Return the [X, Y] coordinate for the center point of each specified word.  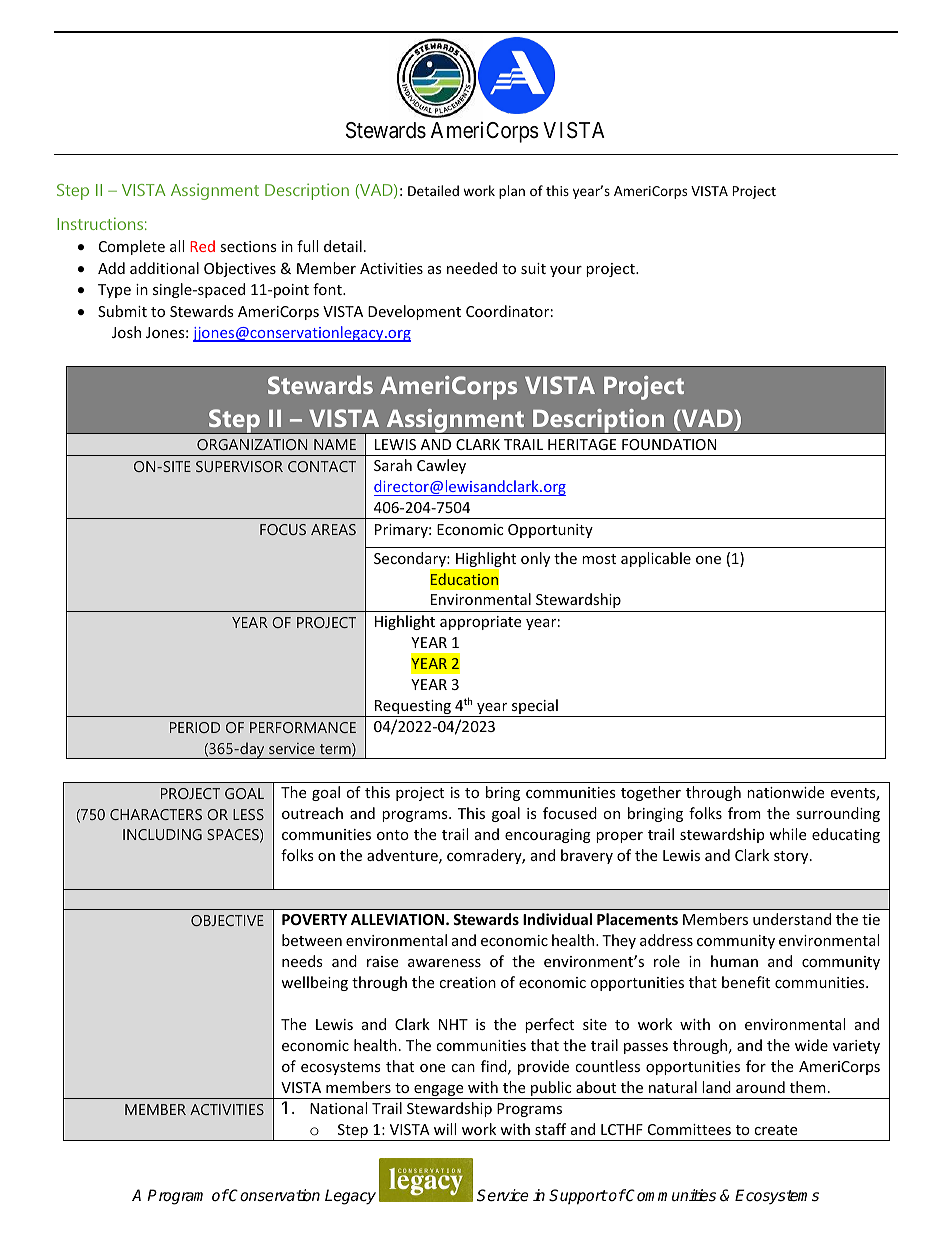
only [535, 559]
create [775, 1130]
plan [512, 192]
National [338, 1108]
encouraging [548, 836]
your [566, 271]
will [445, 1129]
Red [202, 246]
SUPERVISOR [239, 466]
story [792, 857]
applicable [656, 559]
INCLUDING [162, 834]
